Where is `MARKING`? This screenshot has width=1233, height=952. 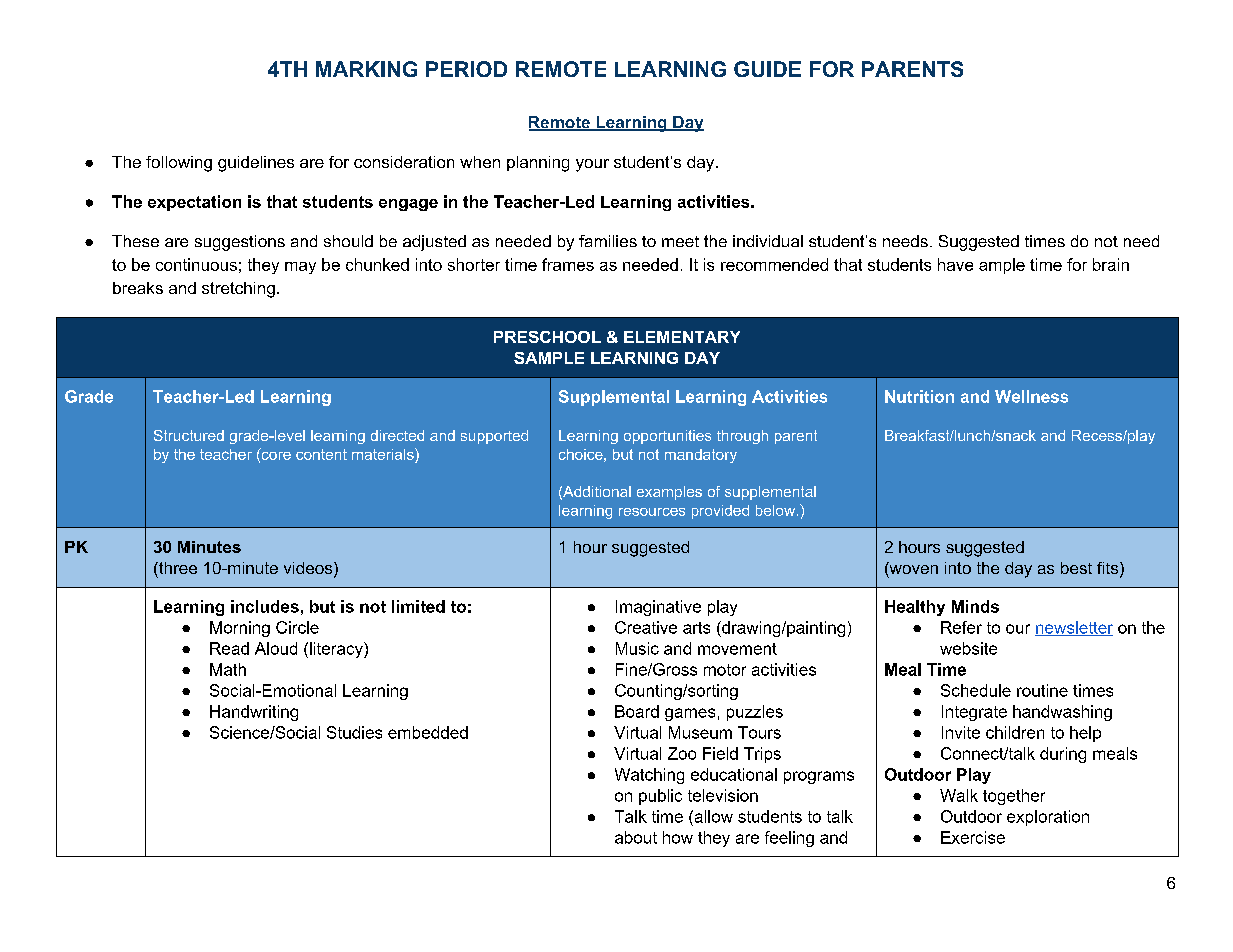 MARKING is located at coordinates (366, 69).
